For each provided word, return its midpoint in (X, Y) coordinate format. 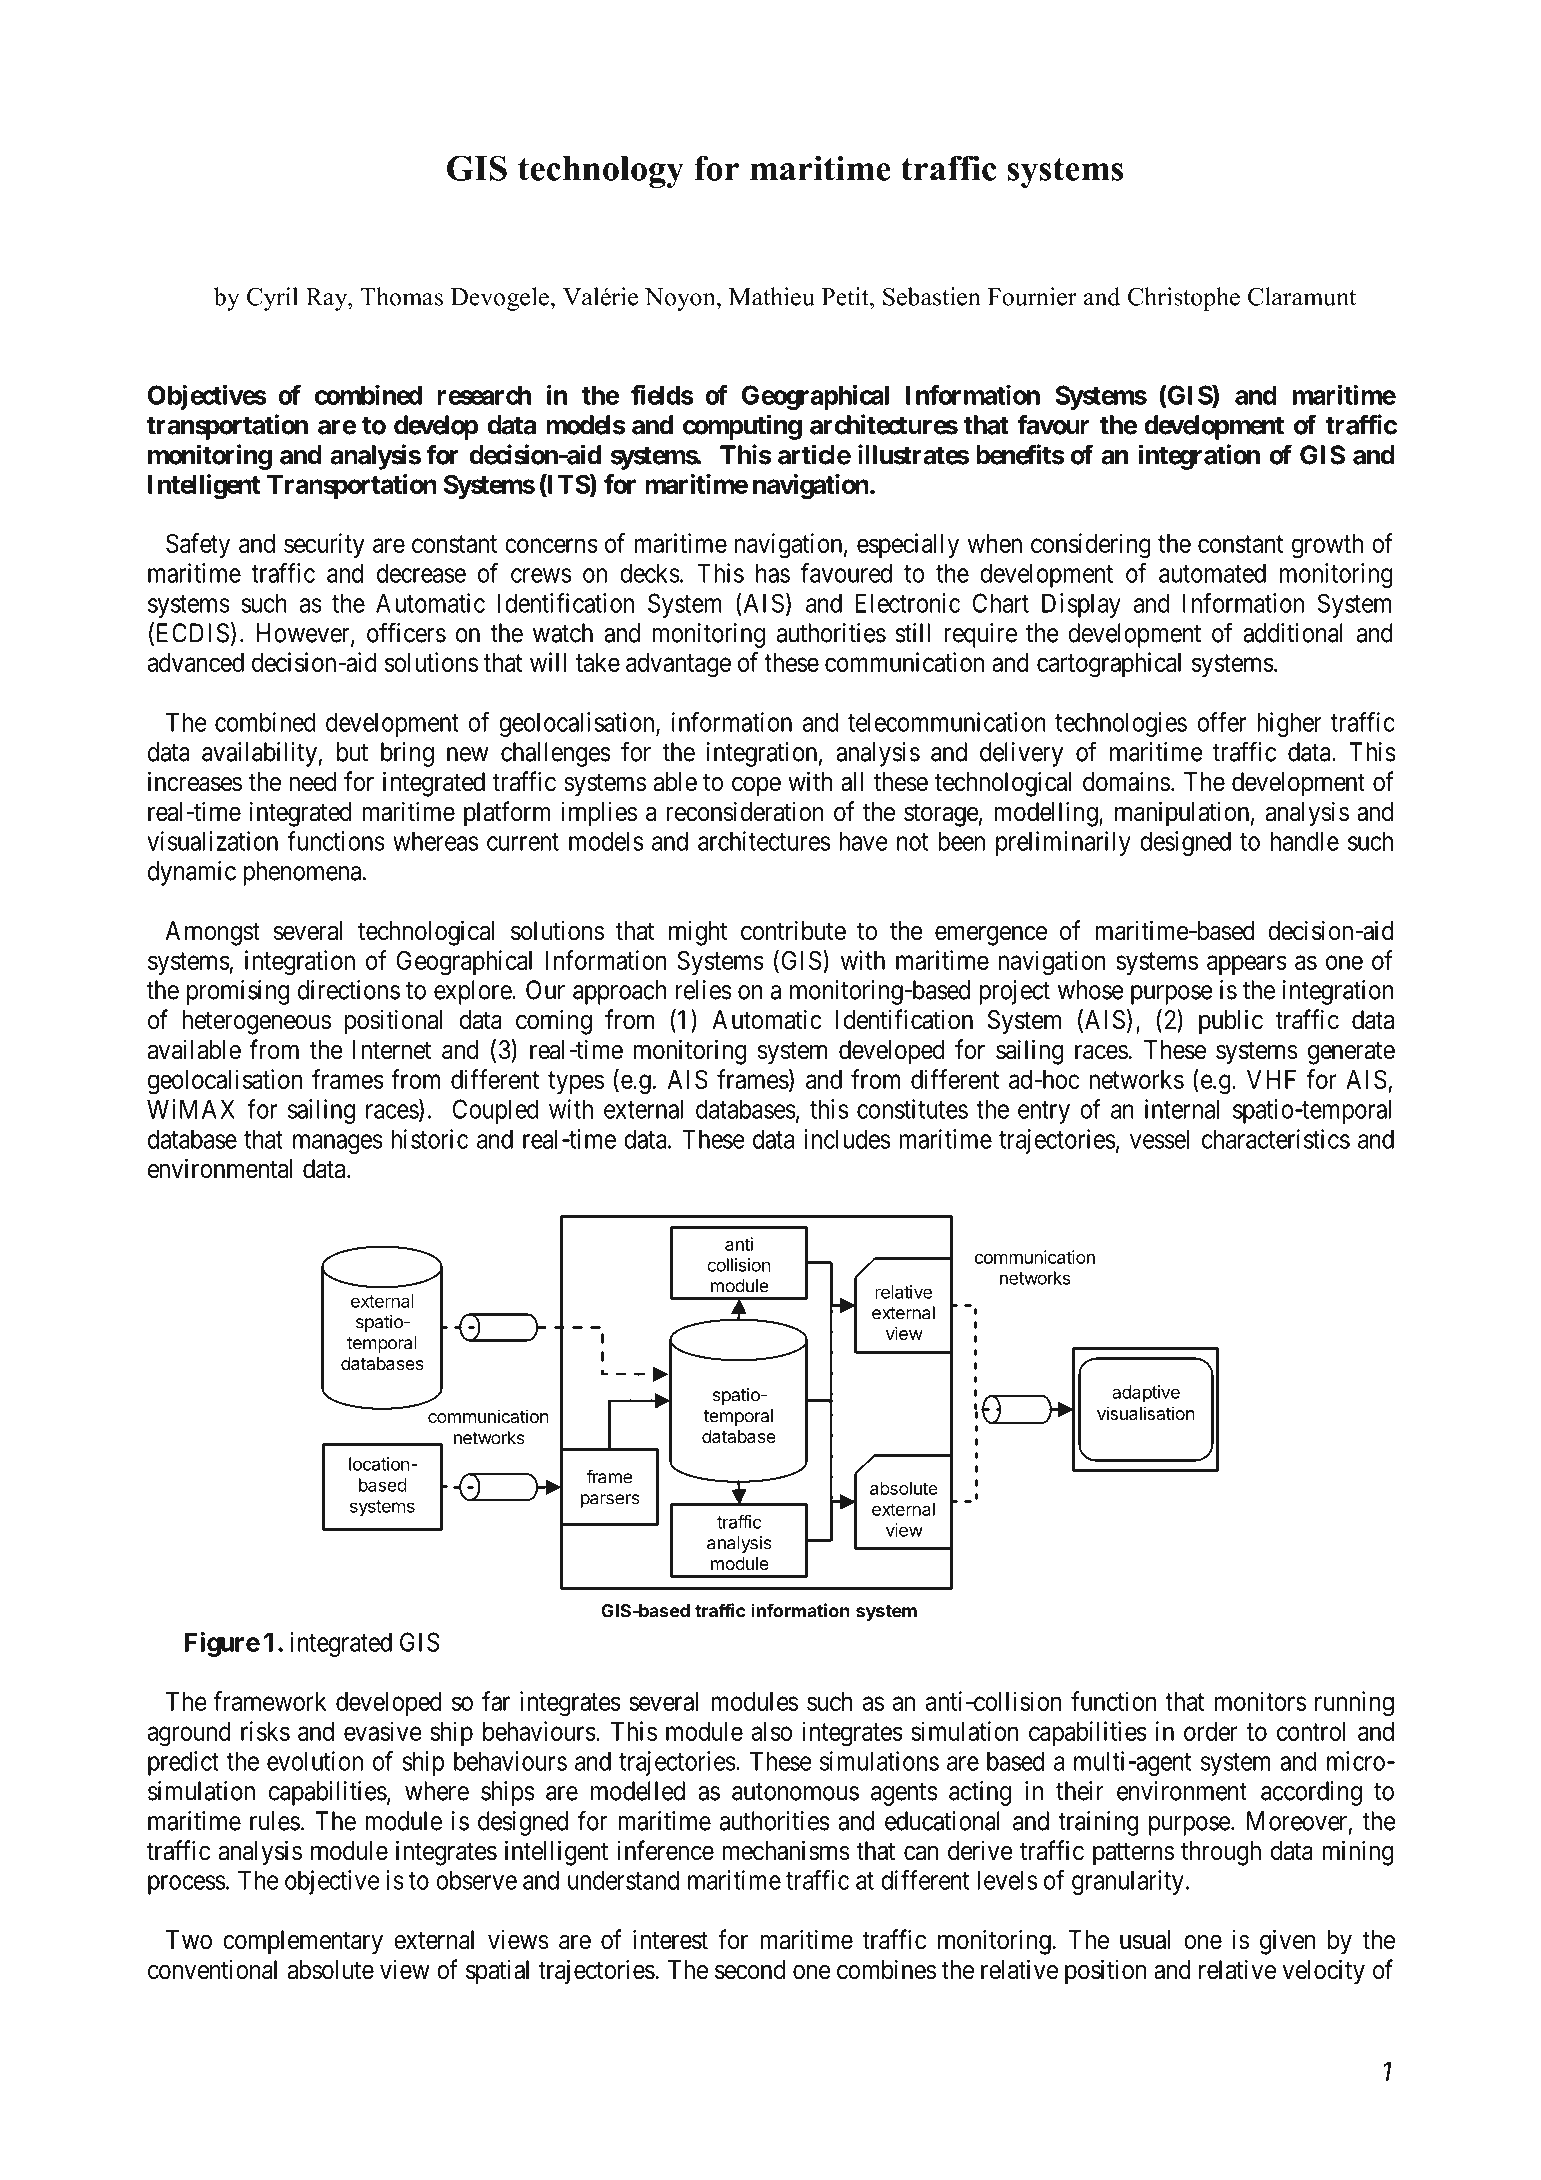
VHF (1271, 1079)
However (304, 634)
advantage (678, 665)
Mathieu (772, 296)
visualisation (1146, 1413)
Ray (328, 299)
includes (847, 1139)
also (772, 1731)
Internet (392, 1050)
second (750, 1970)
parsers (610, 1501)
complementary (303, 1942)
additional (1293, 633)
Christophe (1184, 299)
